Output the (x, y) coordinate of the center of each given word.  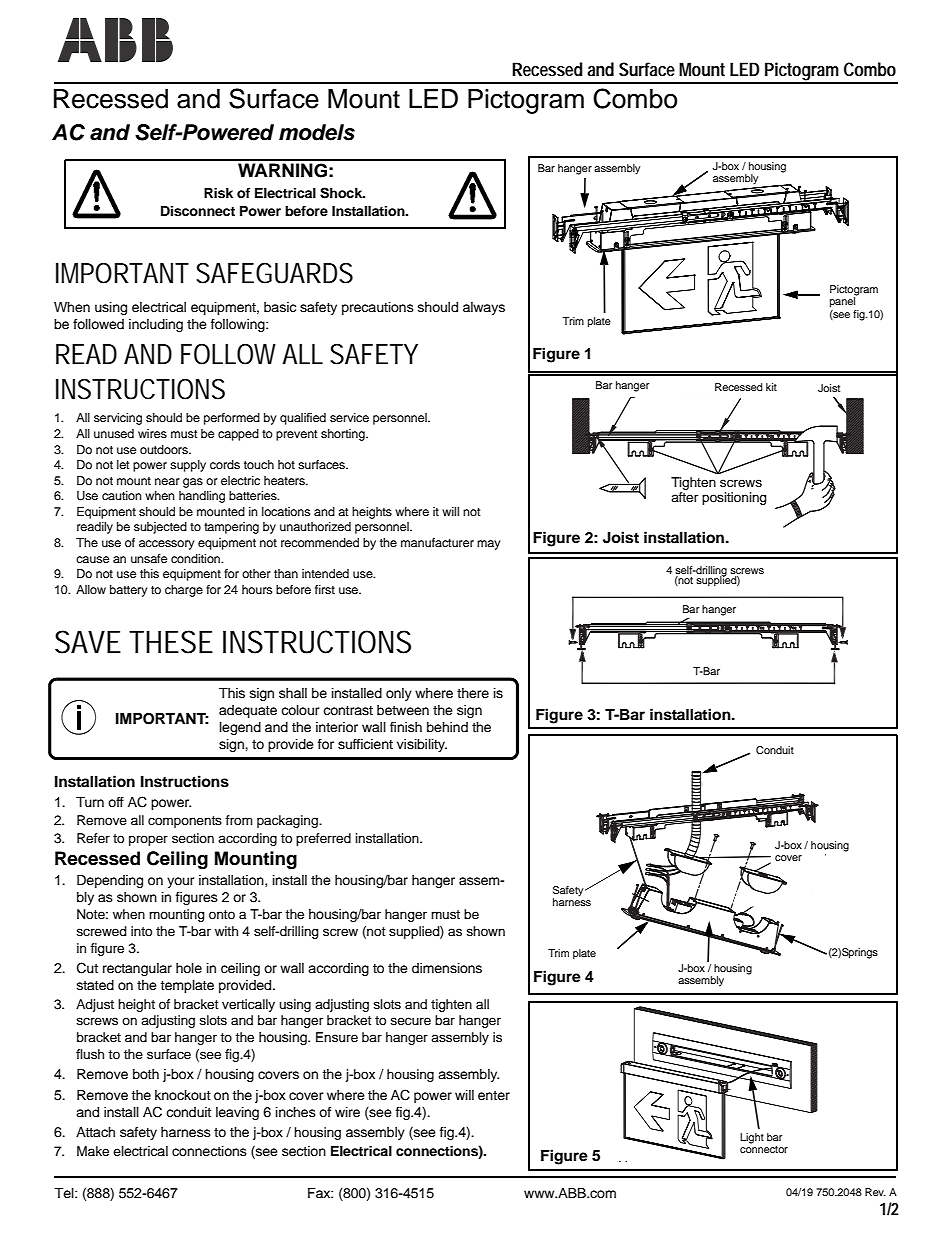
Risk (218, 193)
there (473, 693)
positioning (734, 498)
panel (844, 301)
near (167, 481)
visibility (422, 745)
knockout (183, 1095)
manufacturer (437, 542)
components (185, 822)
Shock (342, 193)
